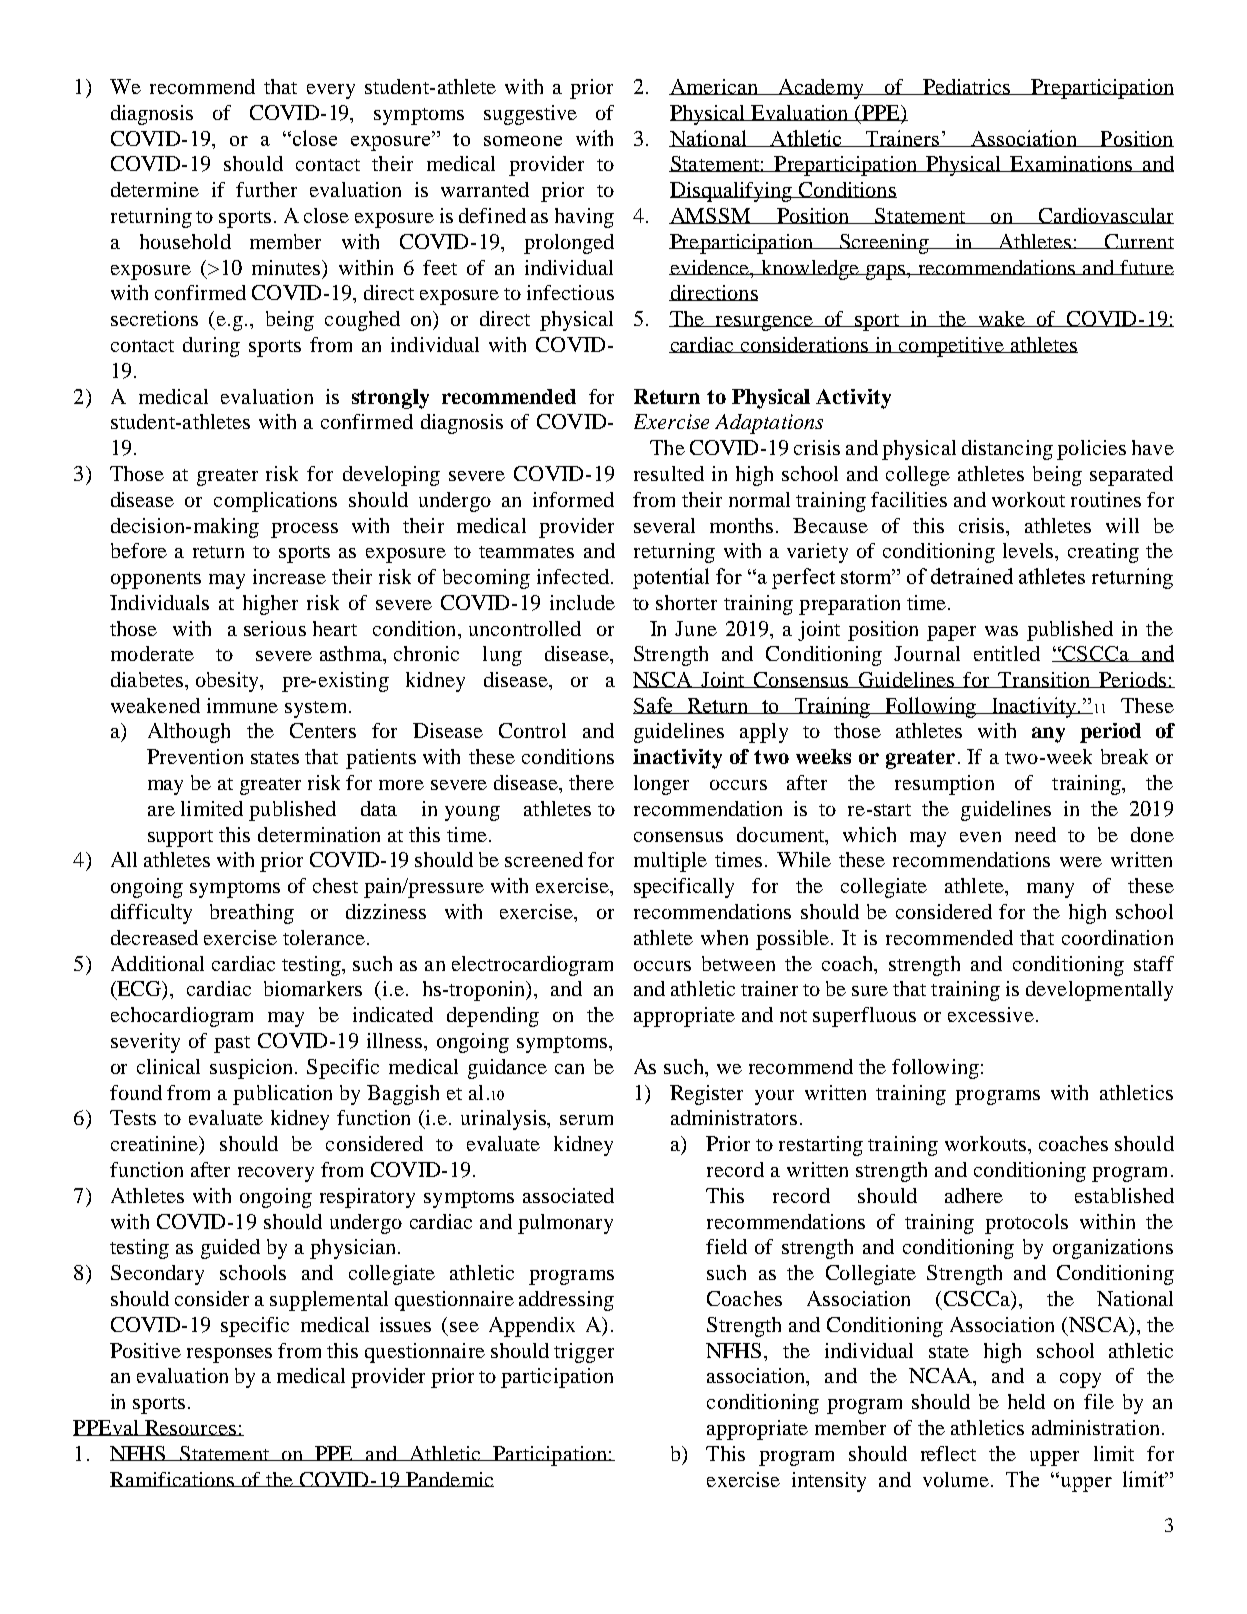 The image size is (1247, 1614). I want to click on need, so click(1035, 834).
